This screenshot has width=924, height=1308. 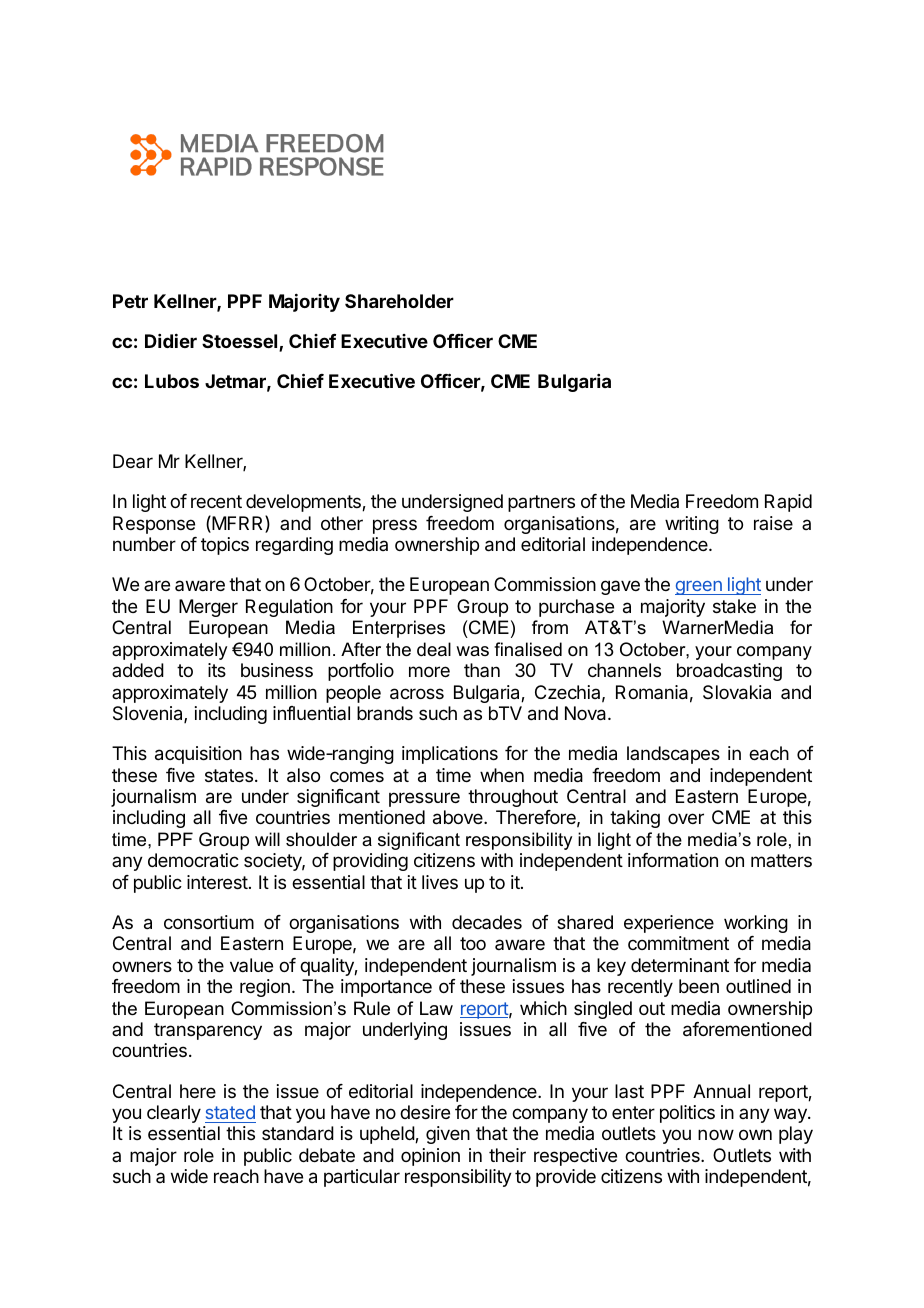 What do you see at coordinates (734, 606) in the screenshot?
I see `stake` at bounding box center [734, 606].
